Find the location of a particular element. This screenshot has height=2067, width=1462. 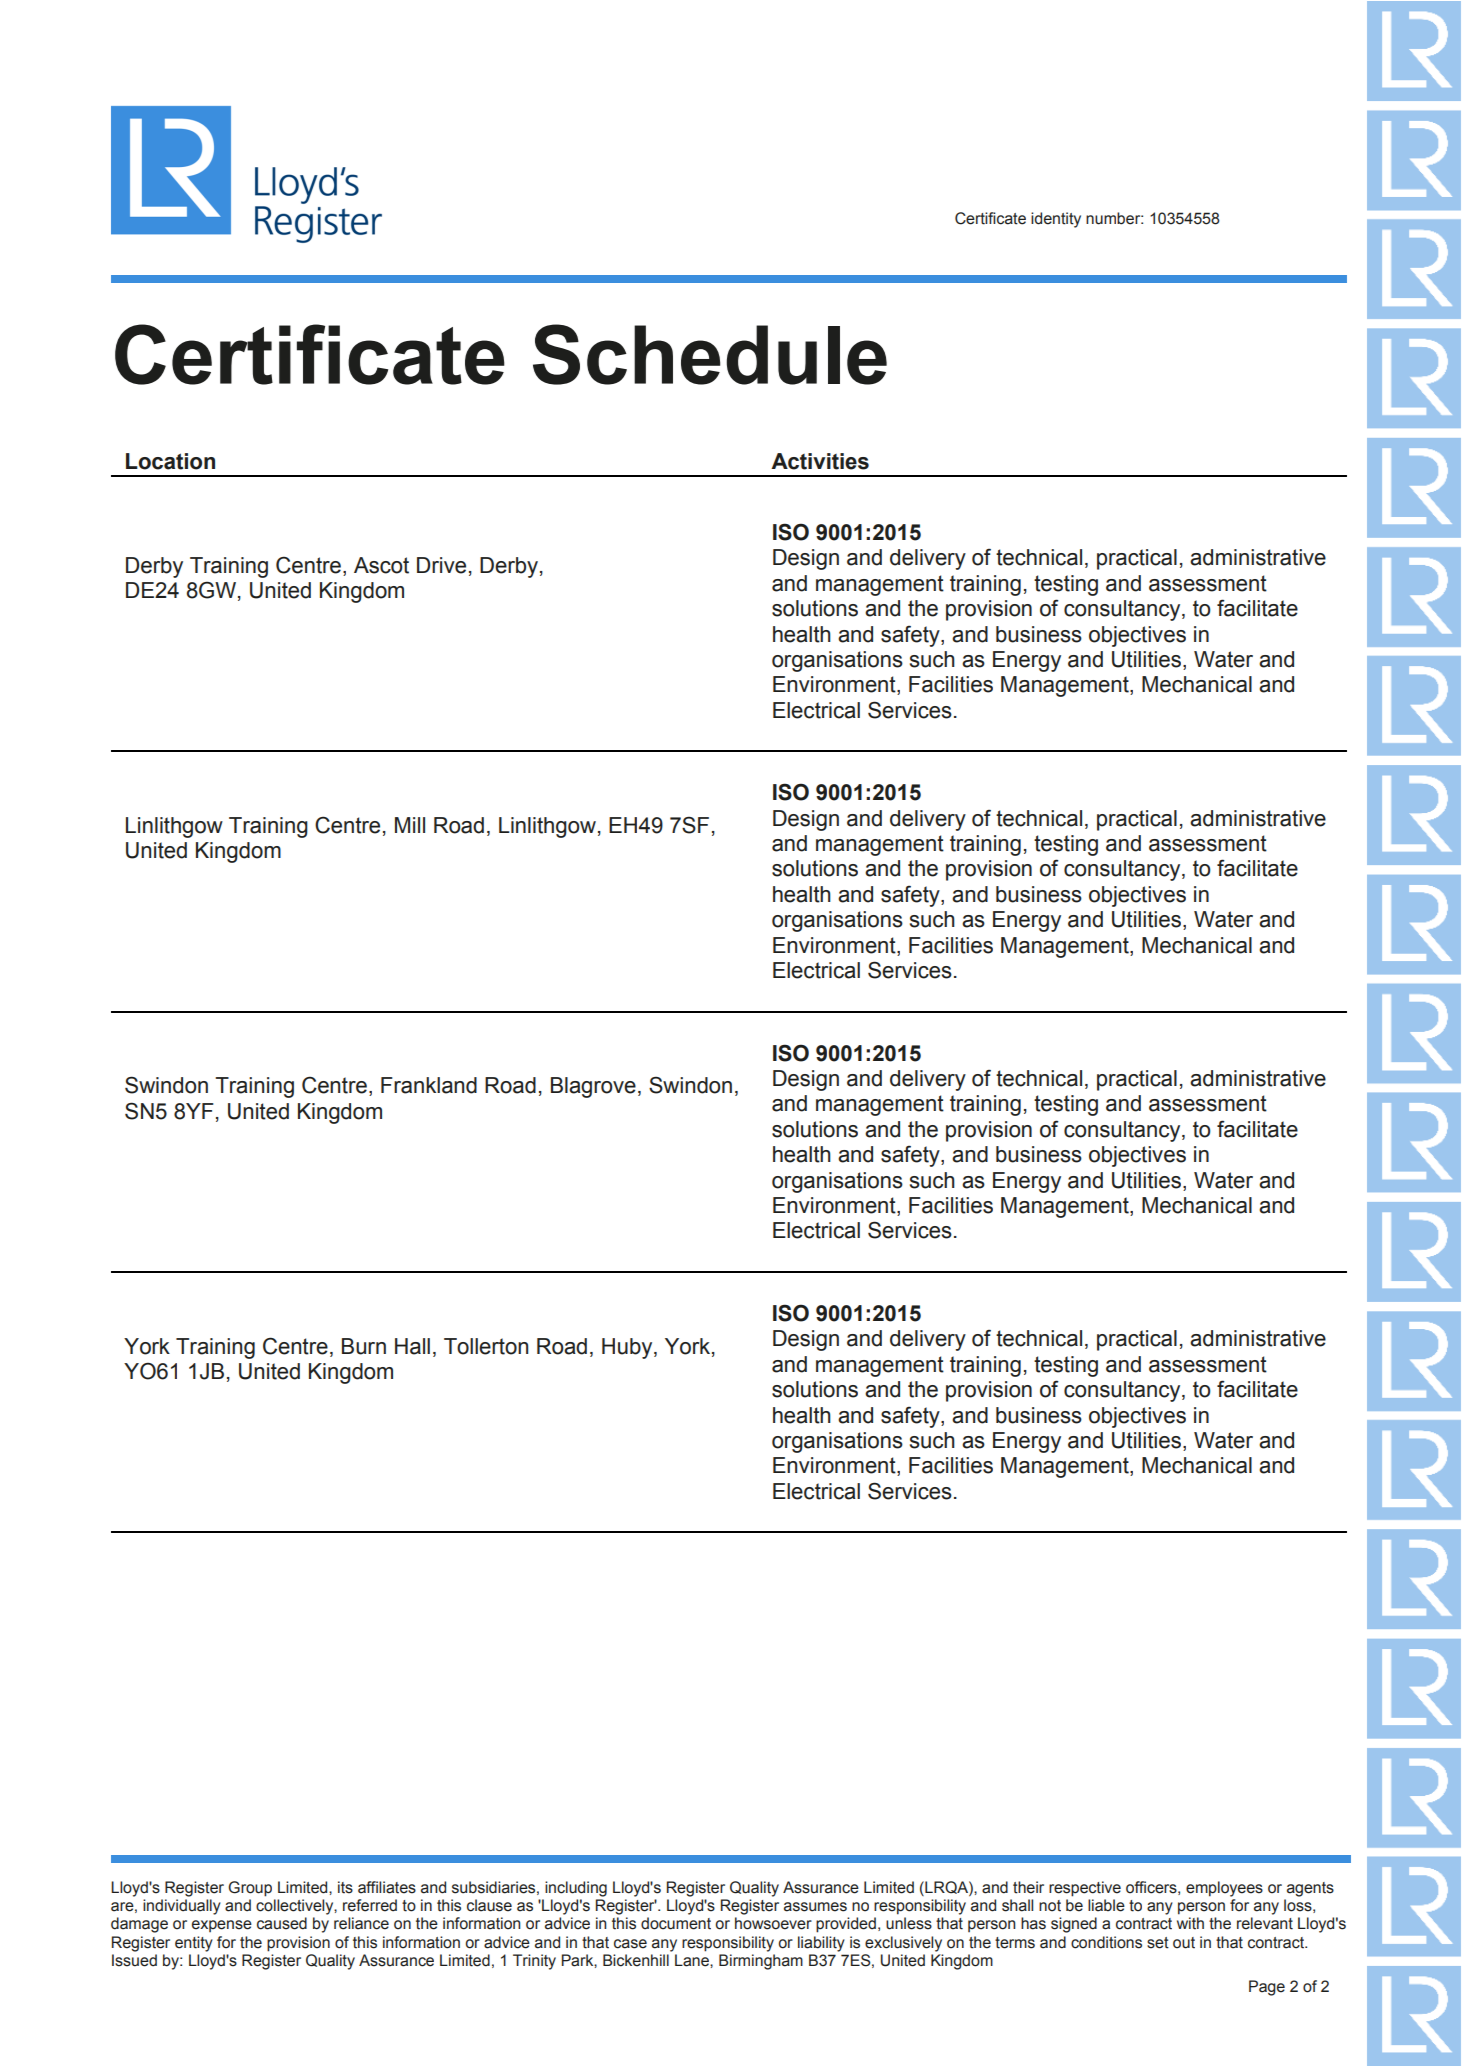

Location is located at coordinates (170, 461).
